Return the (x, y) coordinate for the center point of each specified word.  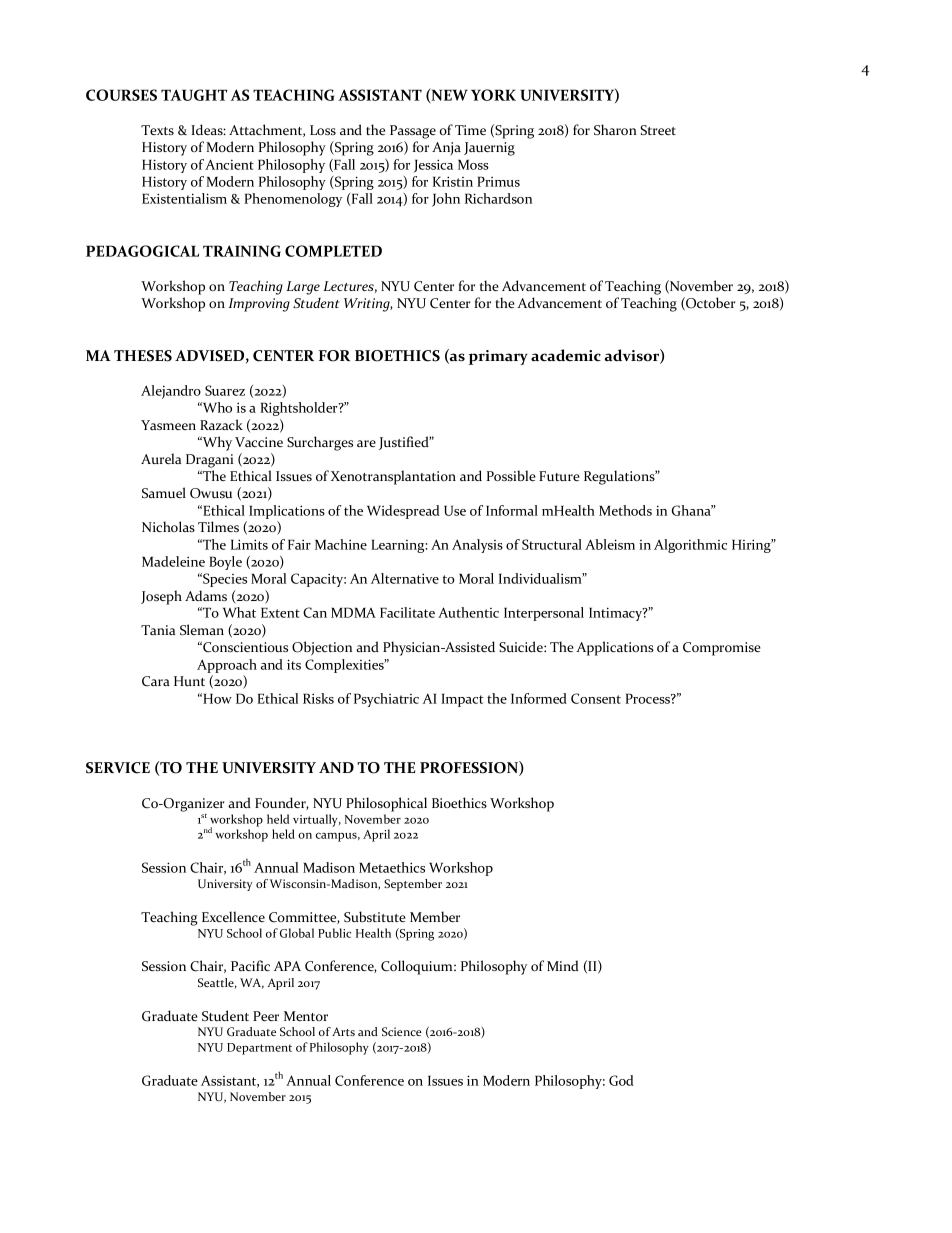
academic (566, 355)
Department (259, 1049)
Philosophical (386, 804)
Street (658, 130)
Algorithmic (690, 546)
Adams (206, 595)
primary (498, 357)
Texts (157, 130)
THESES (143, 356)
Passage (413, 132)
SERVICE (118, 768)
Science (402, 1031)
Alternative (405, 578)
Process (648, 698)
